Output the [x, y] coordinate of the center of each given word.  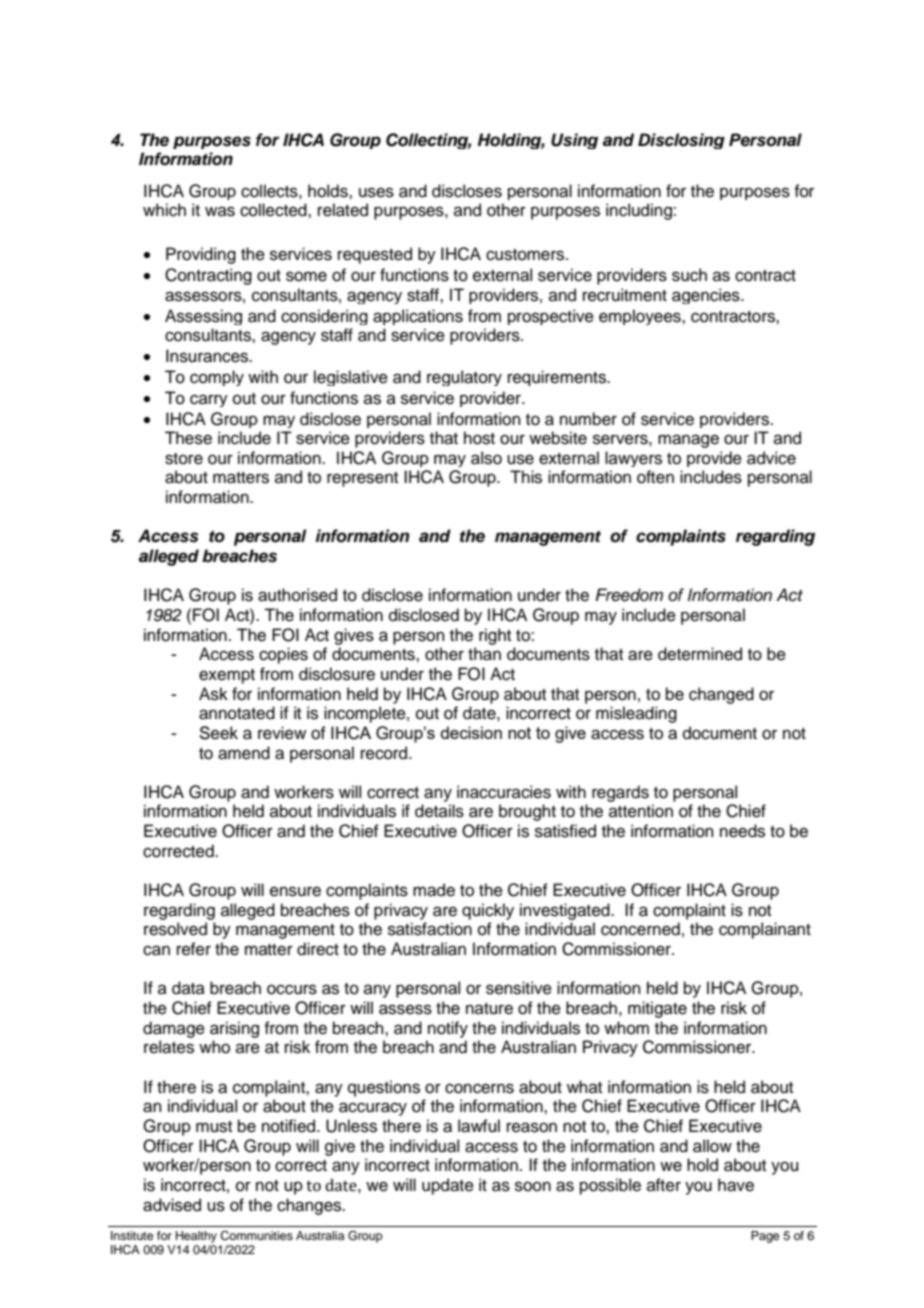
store [184, 459]
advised [172, 1205]
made [434, 890]
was [220, 211]
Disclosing [681, 141]
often [655, 477]
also [486, 458]
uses [376, 192]
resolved [175, 929]
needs [742, 831]
